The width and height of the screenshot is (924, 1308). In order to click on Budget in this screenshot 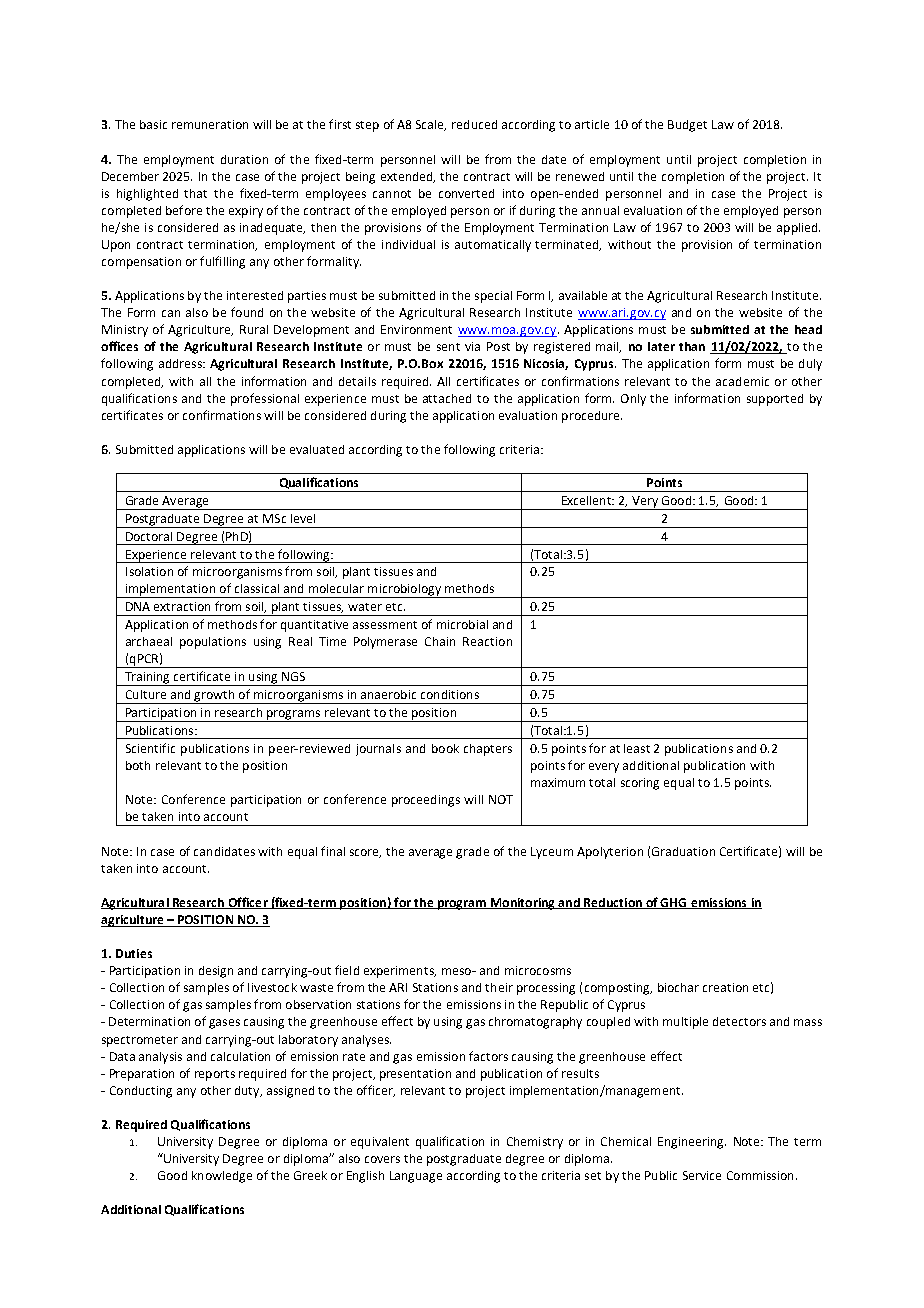, I will do `click(687, 126)`.
